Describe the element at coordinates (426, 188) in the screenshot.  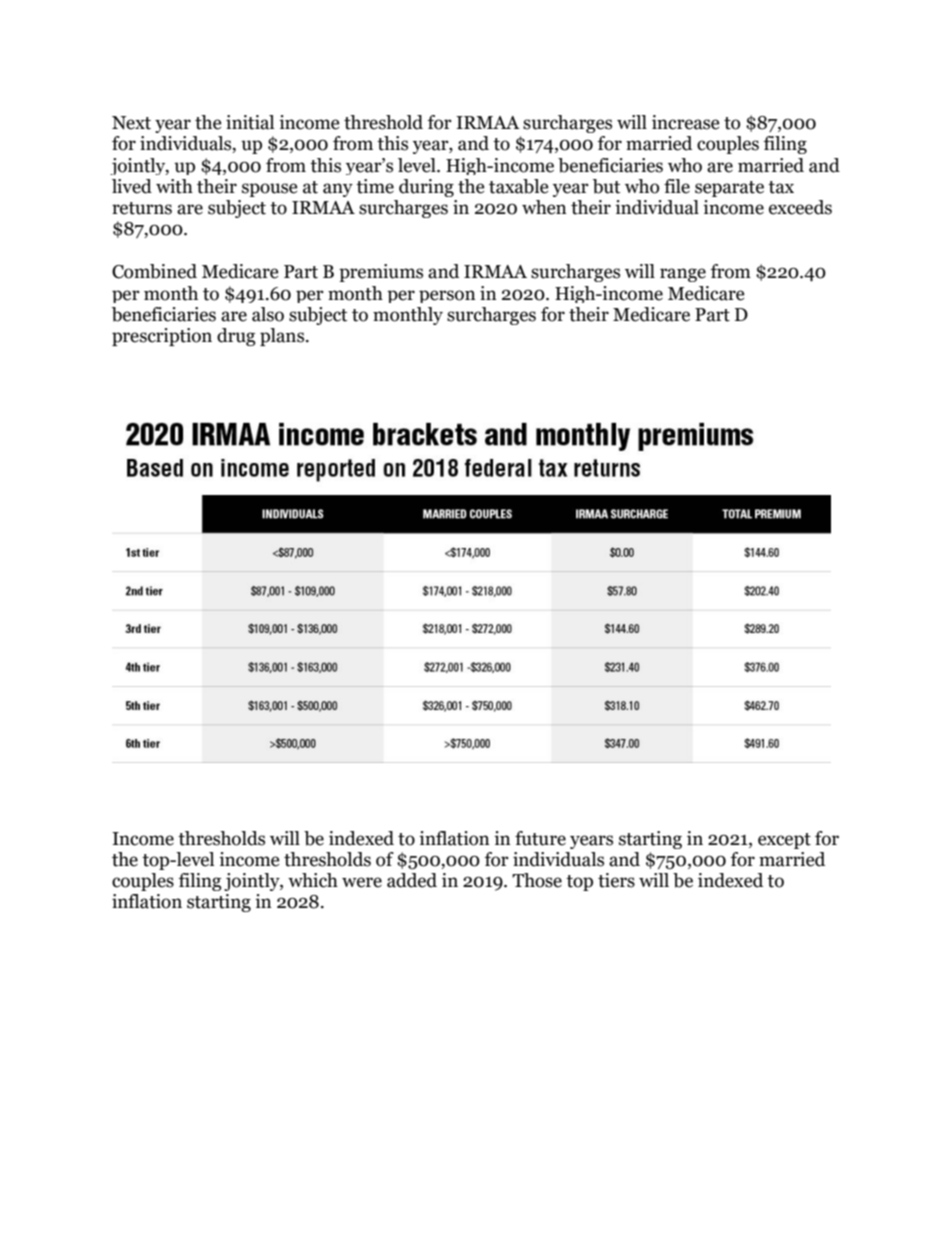
I see `during` at that location.
